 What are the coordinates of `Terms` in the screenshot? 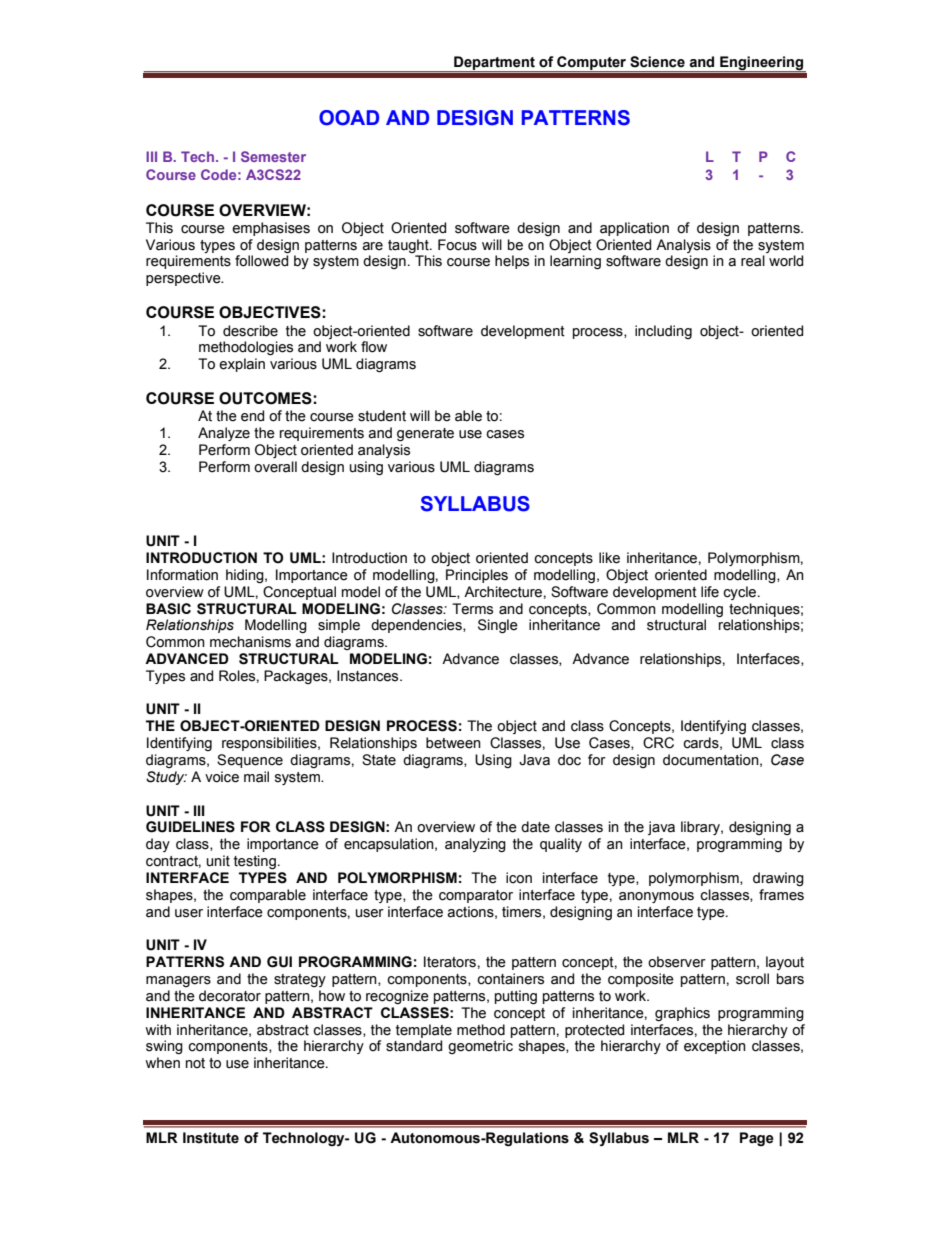 It's located at (472, 609).
